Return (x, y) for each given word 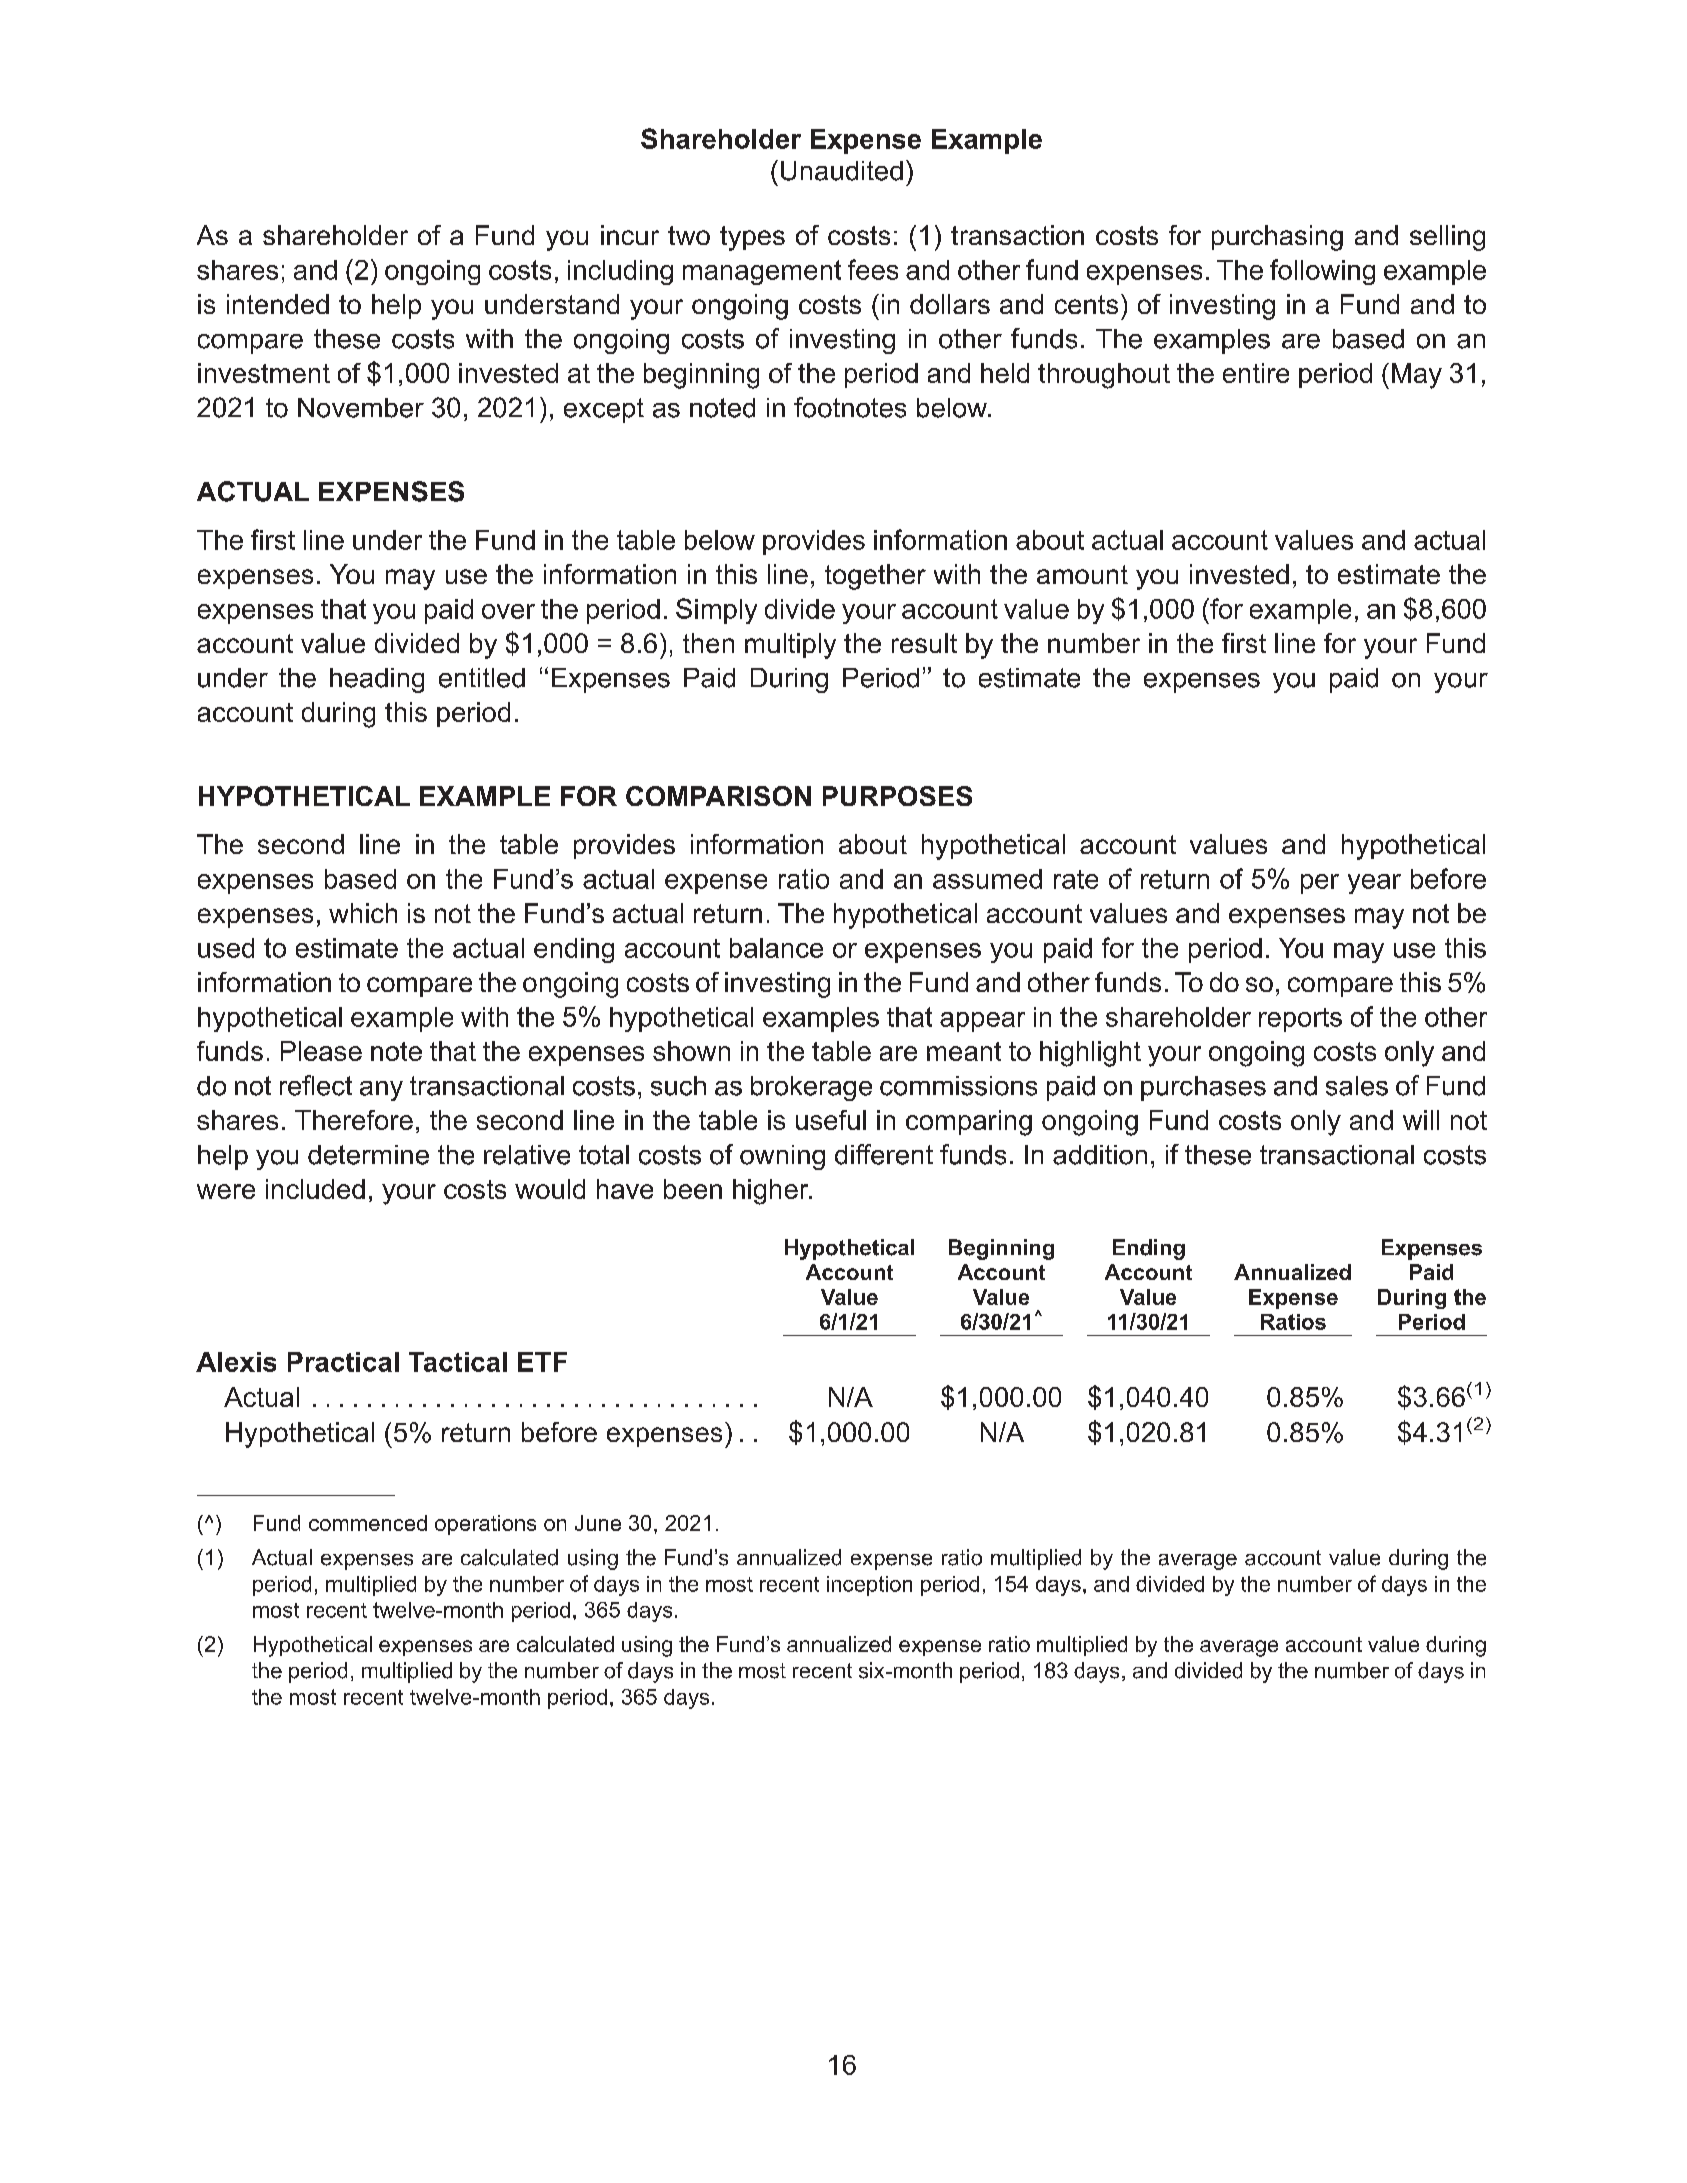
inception (869, 1586)
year (1374, 884)
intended (278, 304)
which (363, 913)
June (598, 1523)
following (1322, 272)
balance (776, 948)
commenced (368, 1523)
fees (873, 269)
